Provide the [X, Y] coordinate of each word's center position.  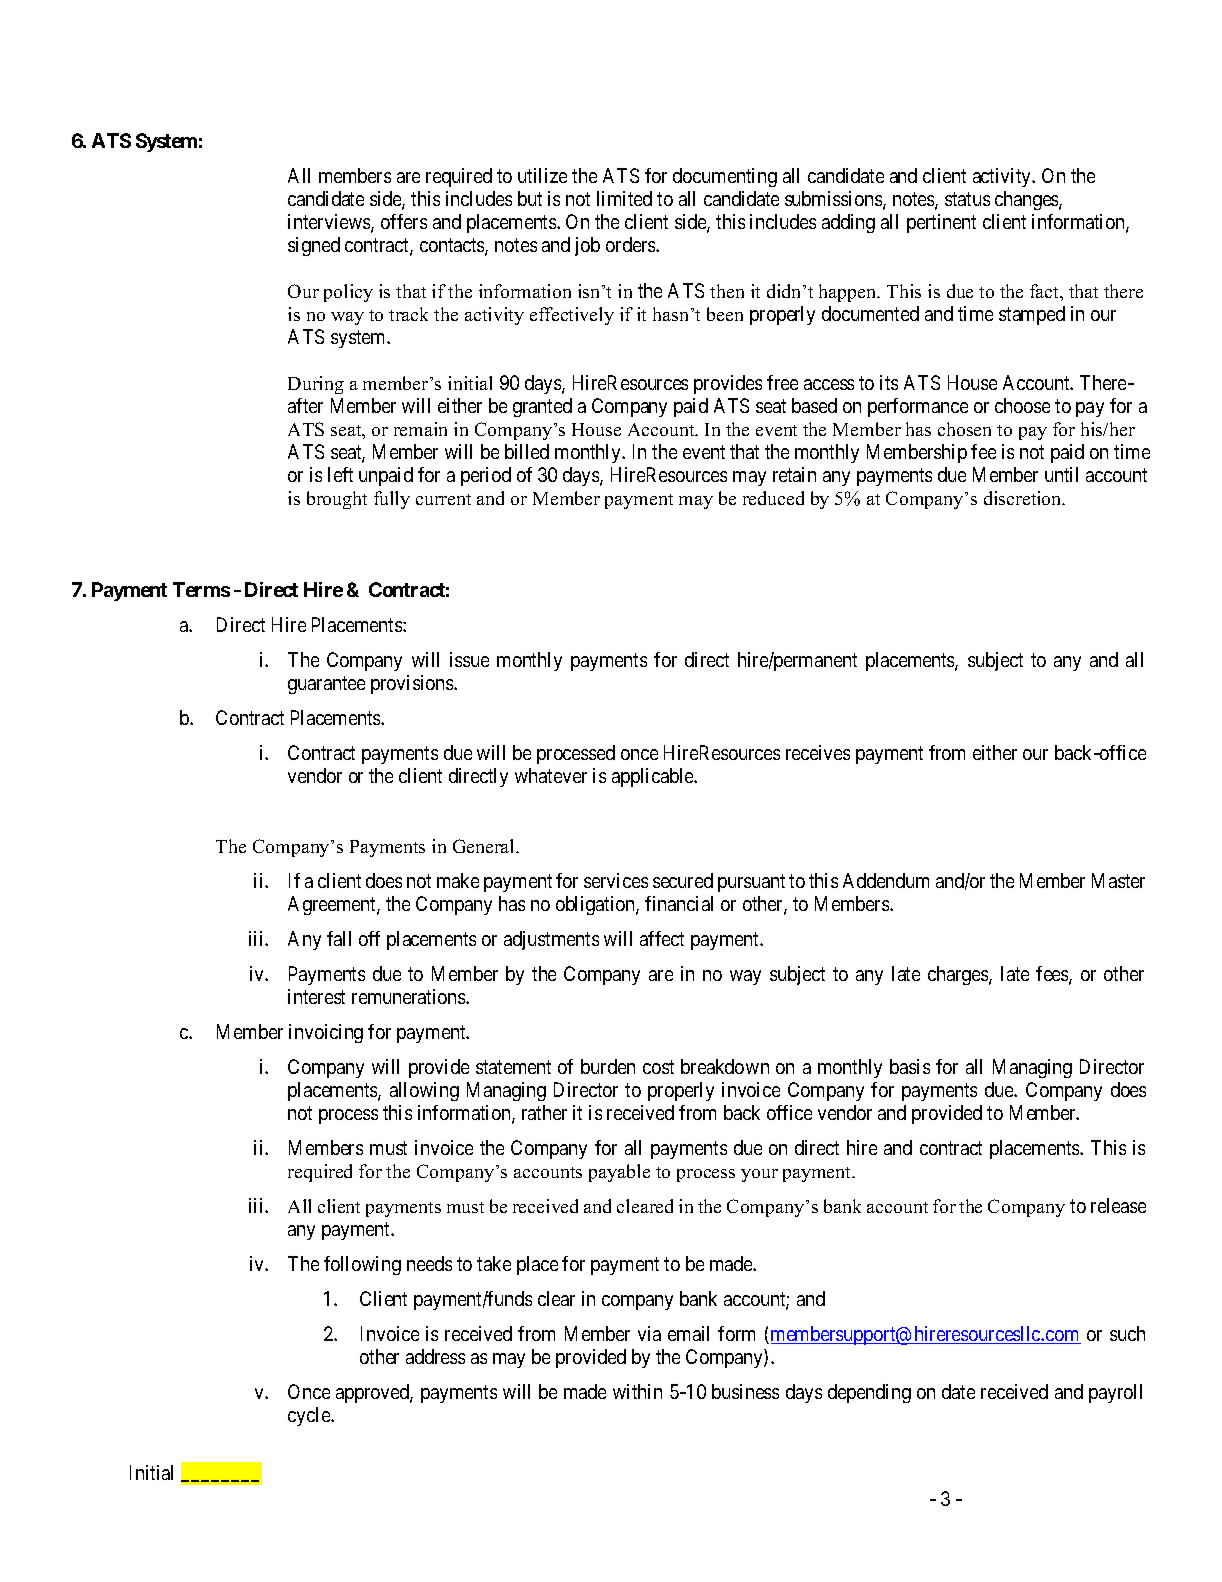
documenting [725, 177]
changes [1027, 200]
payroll [1115, 1393]
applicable [653, 777]
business [745, 1391]
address [435, 1356]
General [485, 846]
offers [404, 221]
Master [1118, 880]
